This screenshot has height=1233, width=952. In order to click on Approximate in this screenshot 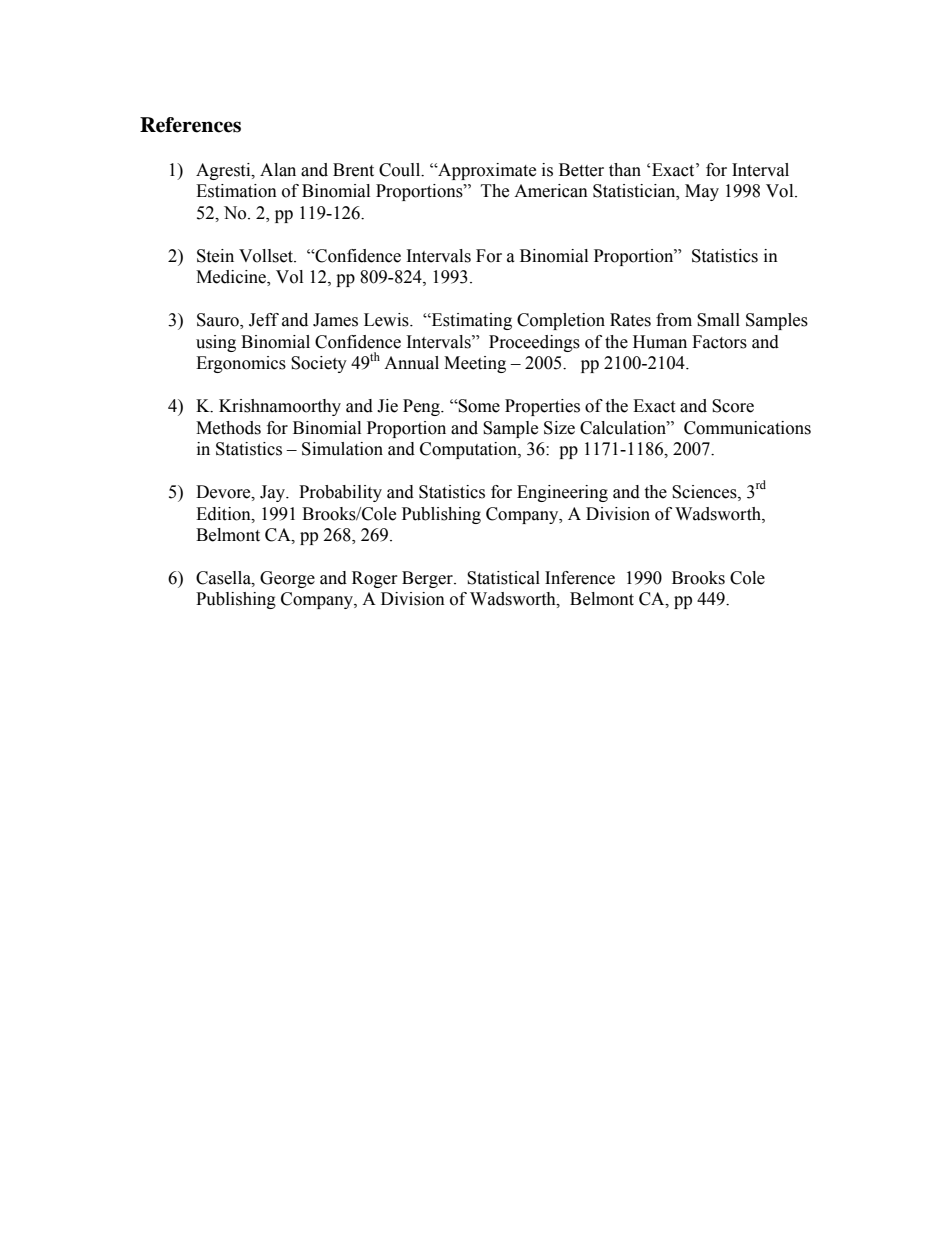, I will do `click(486, 171)`.
